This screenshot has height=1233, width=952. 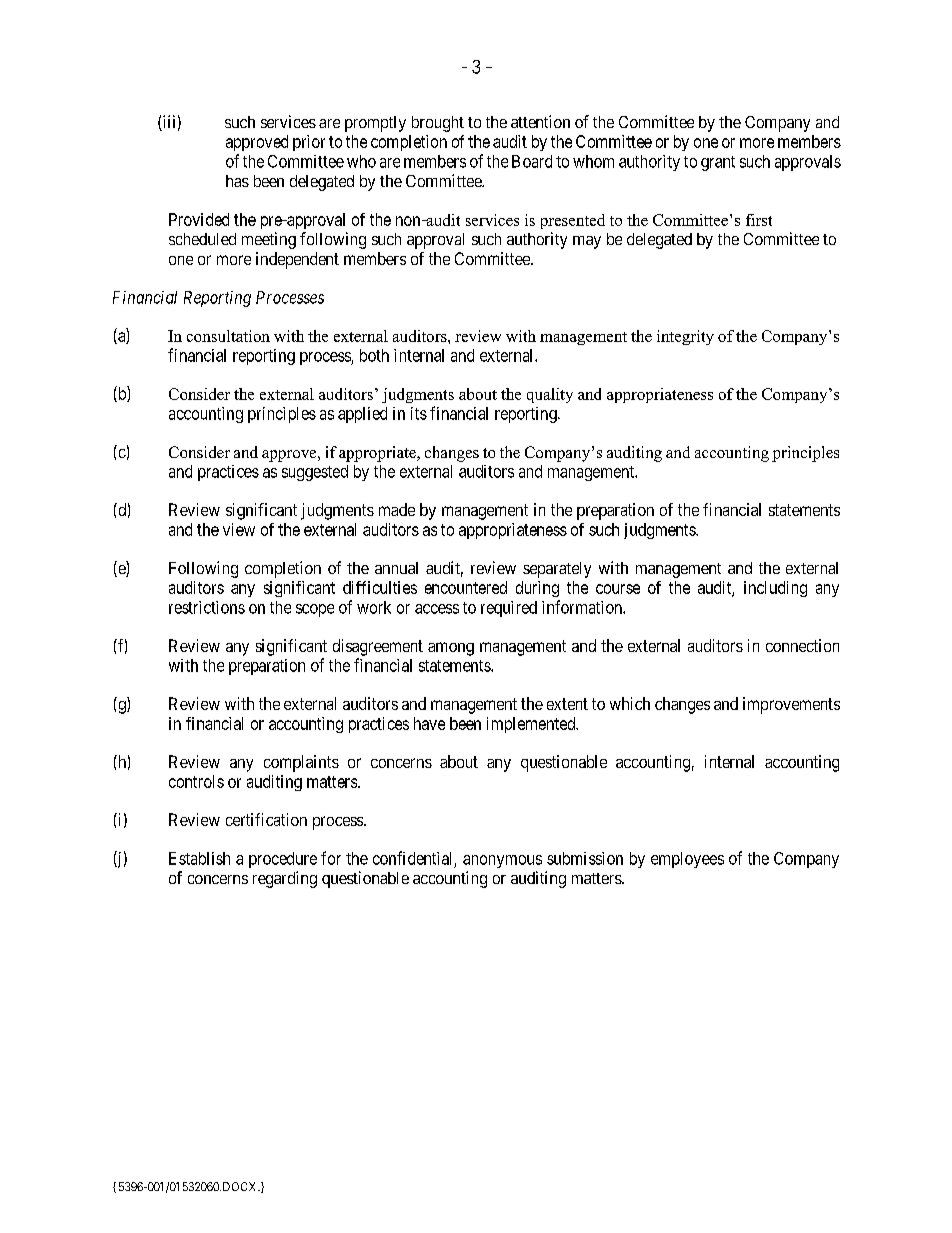 What do you see at coordinates (309, 143) in the screenshot?
I see `prior` at bounding box center [309, 143].
